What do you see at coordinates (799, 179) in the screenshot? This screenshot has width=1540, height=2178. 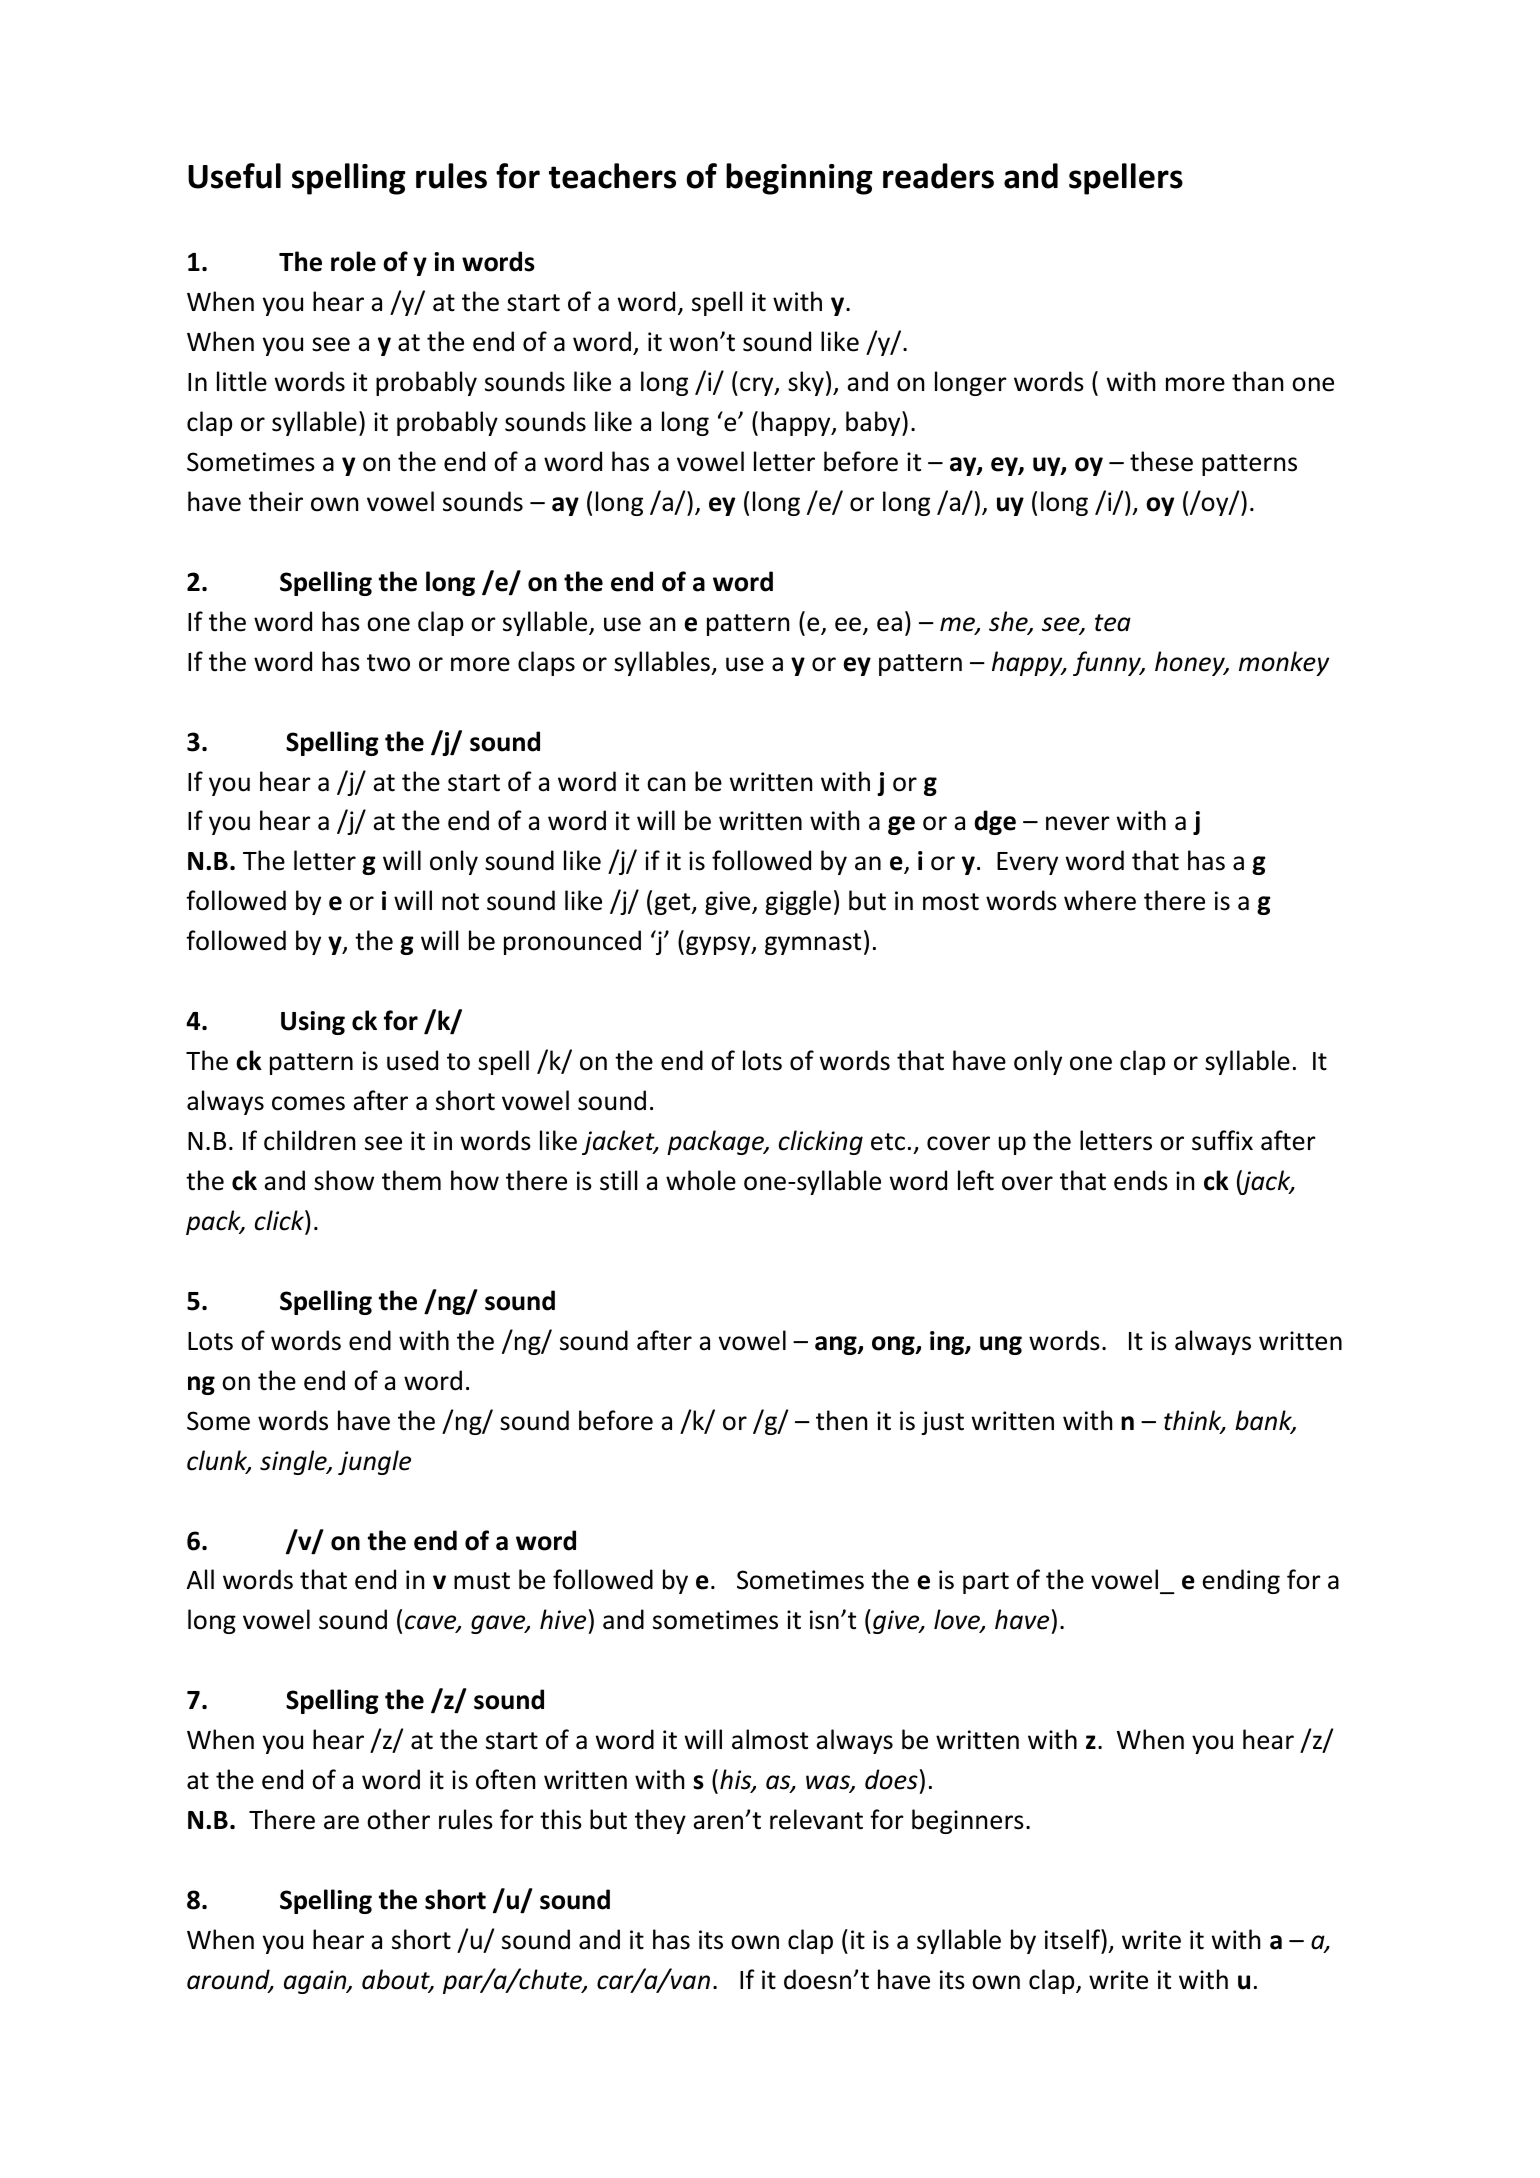 I see `beginning` at bounding box center [799, 179].
